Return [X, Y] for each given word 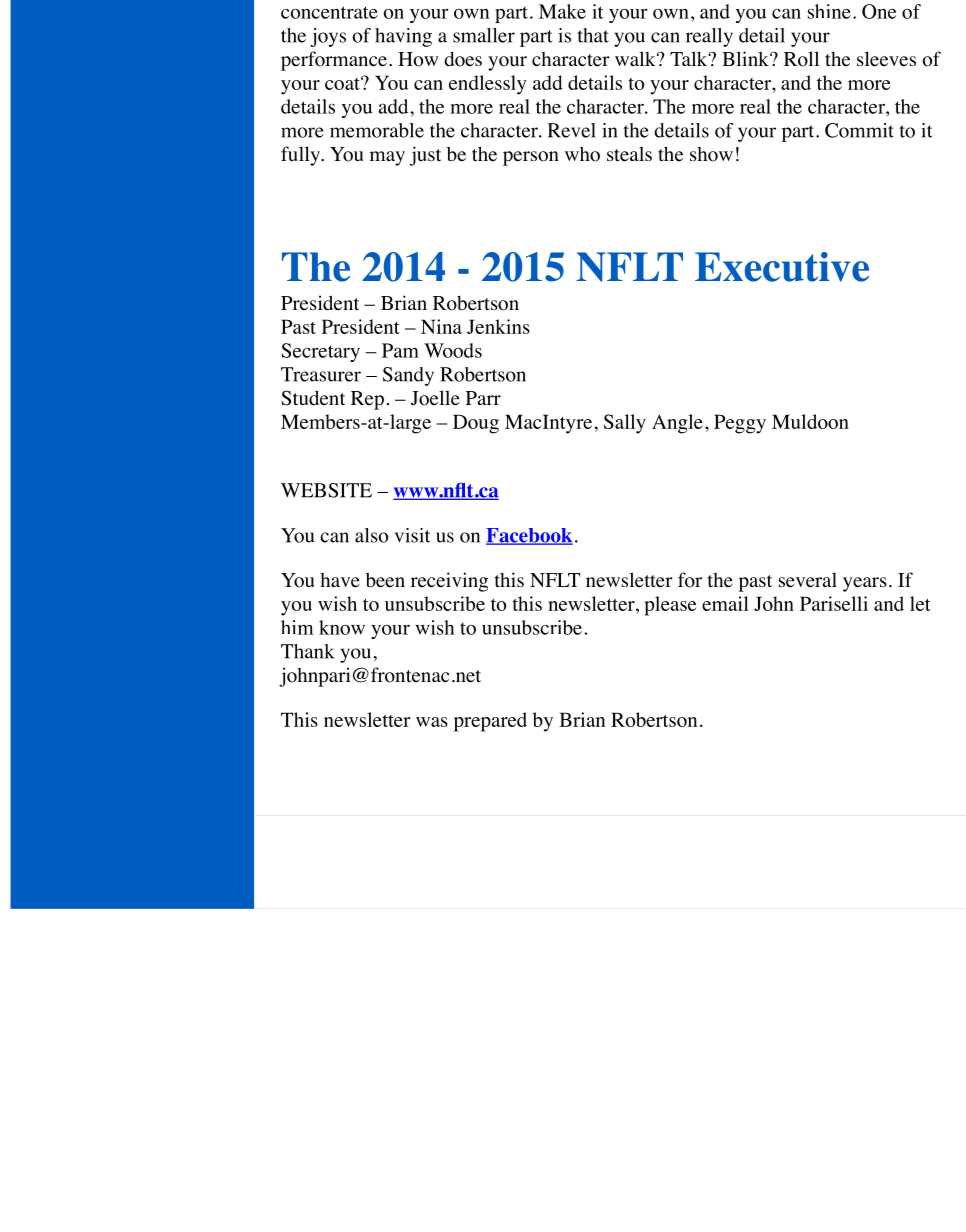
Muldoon [810, 421]
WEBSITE [326, 490]
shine [829, 11]
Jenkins [498, 326]
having [403, 37]
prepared [490, 722]
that [593, 35]
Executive [782, 267]
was [432, 722]
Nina [441, 326]
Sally [625, 424]
